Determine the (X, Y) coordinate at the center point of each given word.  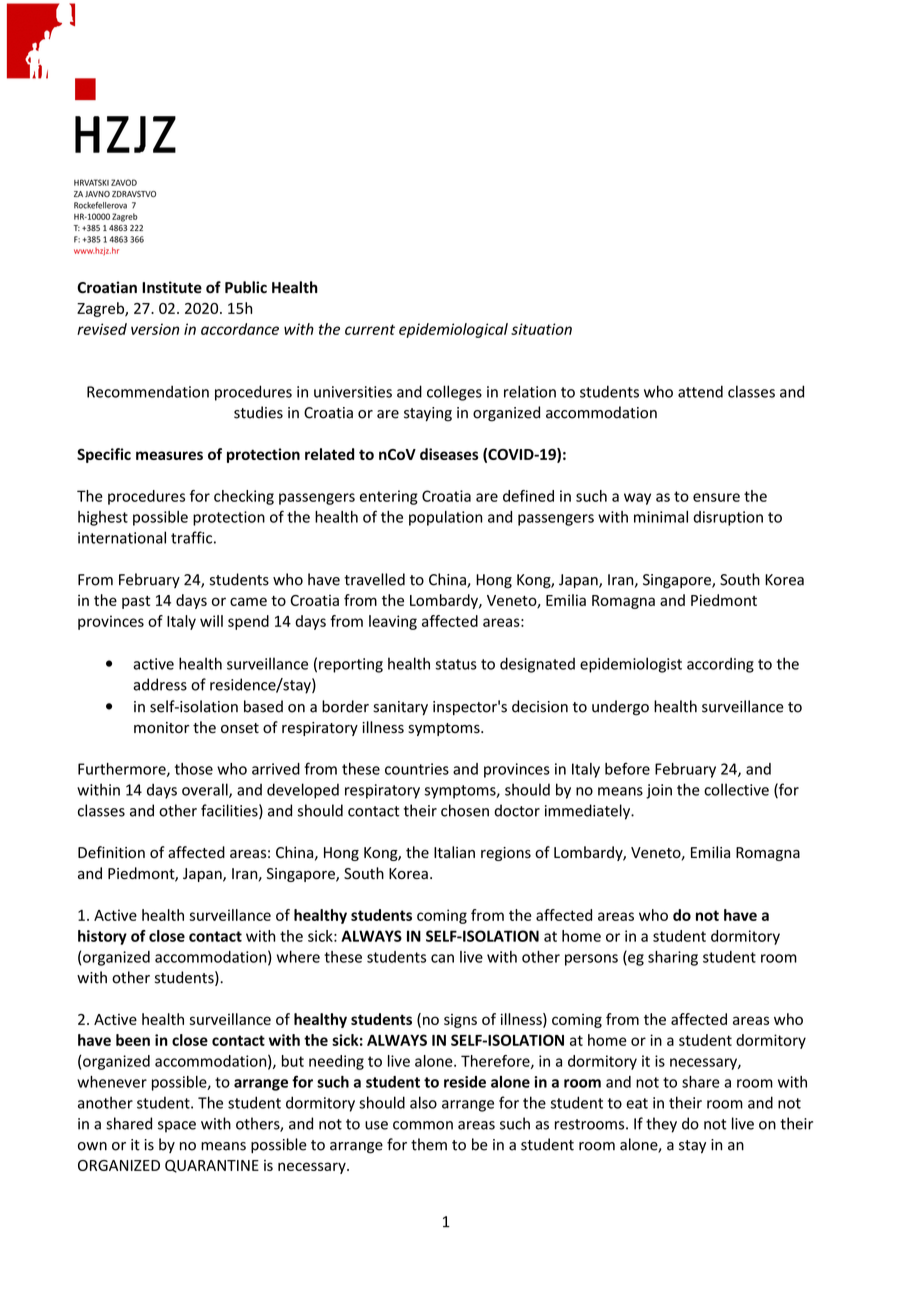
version (155, 329)
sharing (673, 958)
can (442, 958)
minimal (661, 517)
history (102, 937)
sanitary (400, 708)
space (177, 1127)
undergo (620, 708)
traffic (191, 537)
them (429, 1144)
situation (541, 329)
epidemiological (453, 330)
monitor (161, 728)
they (661, 1125)
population (445, 518)
